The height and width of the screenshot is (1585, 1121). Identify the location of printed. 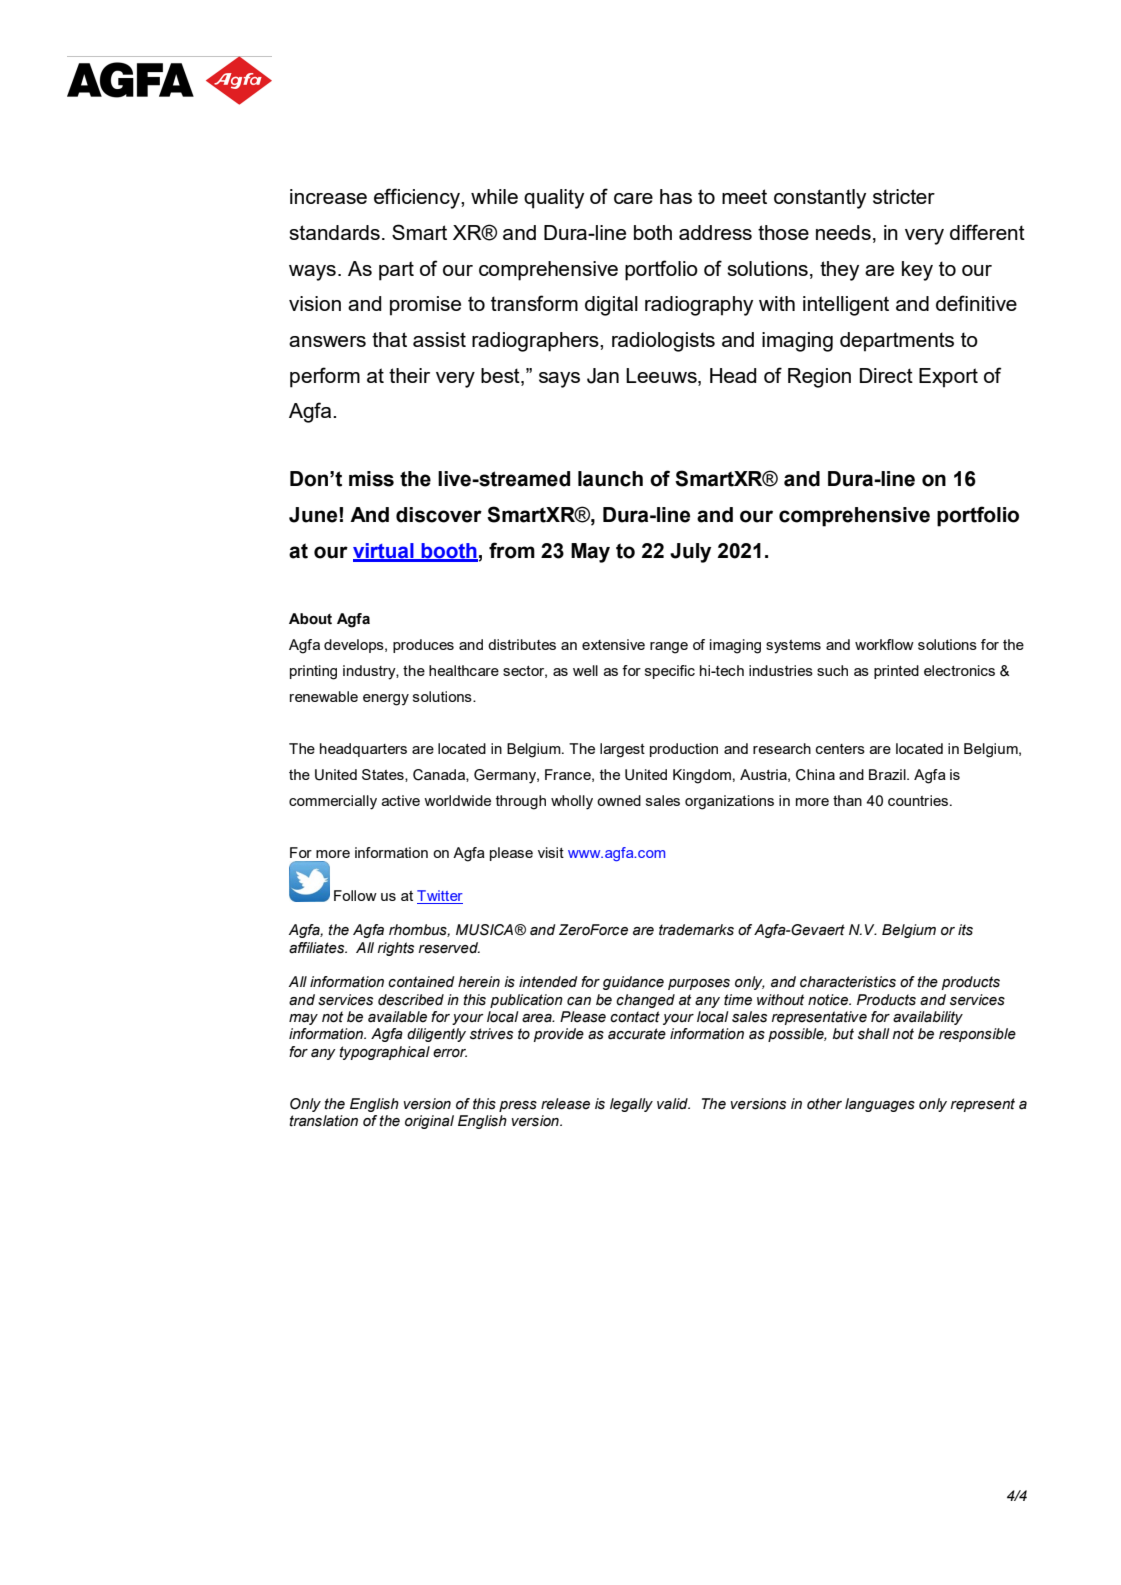
(896, 672).
